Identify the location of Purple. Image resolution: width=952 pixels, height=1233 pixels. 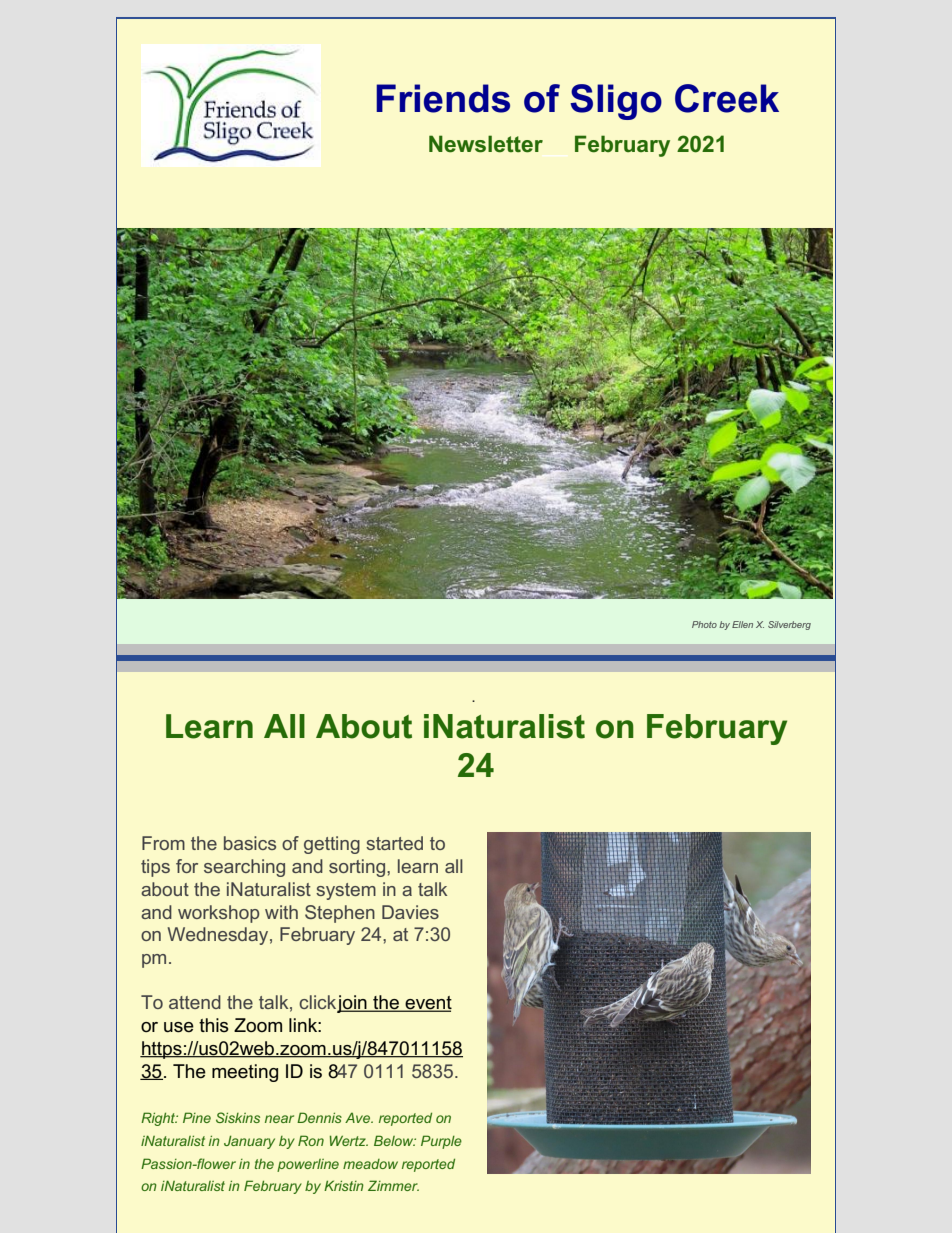
(441, 1142).
